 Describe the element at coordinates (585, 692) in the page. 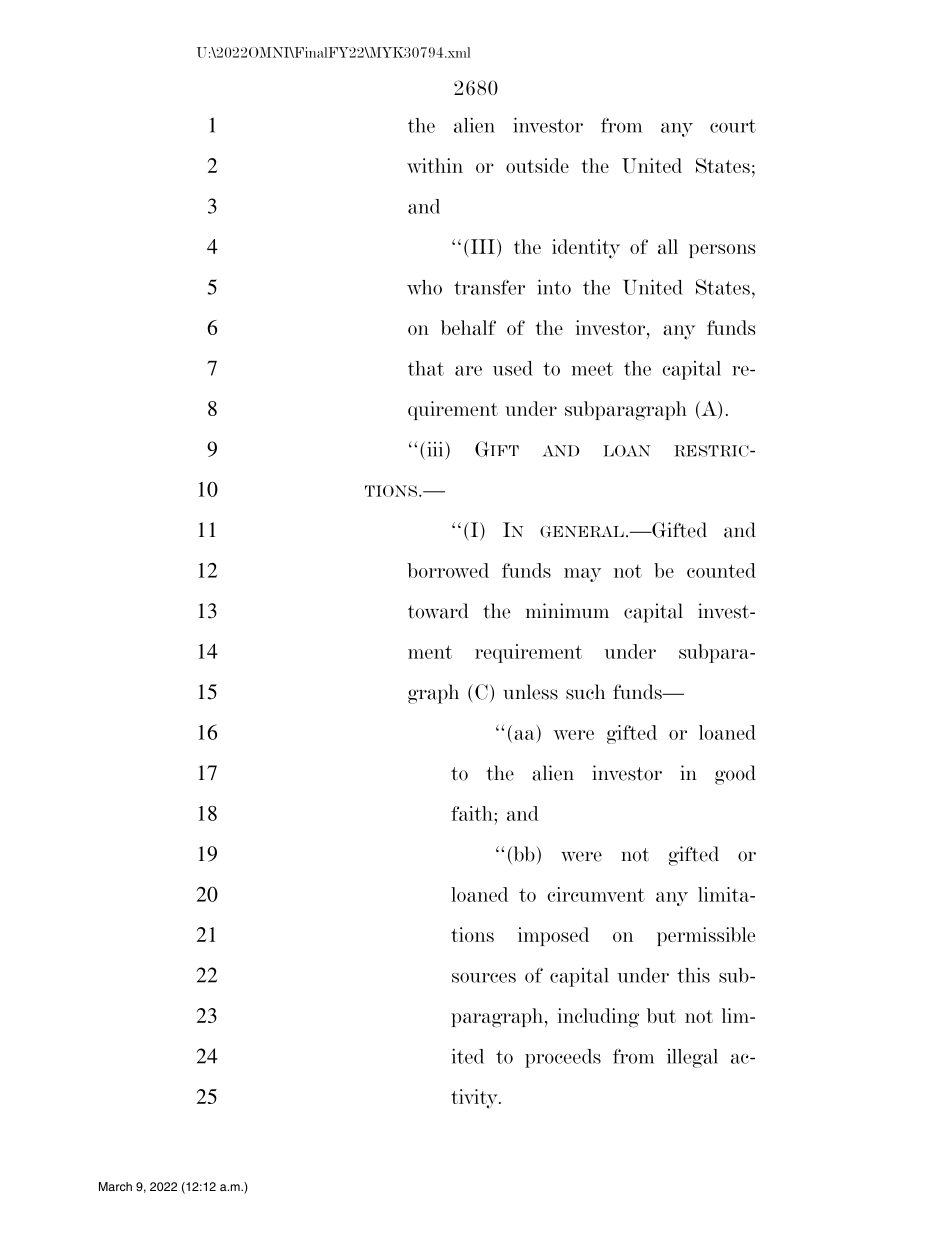

I see `such` at that location.
